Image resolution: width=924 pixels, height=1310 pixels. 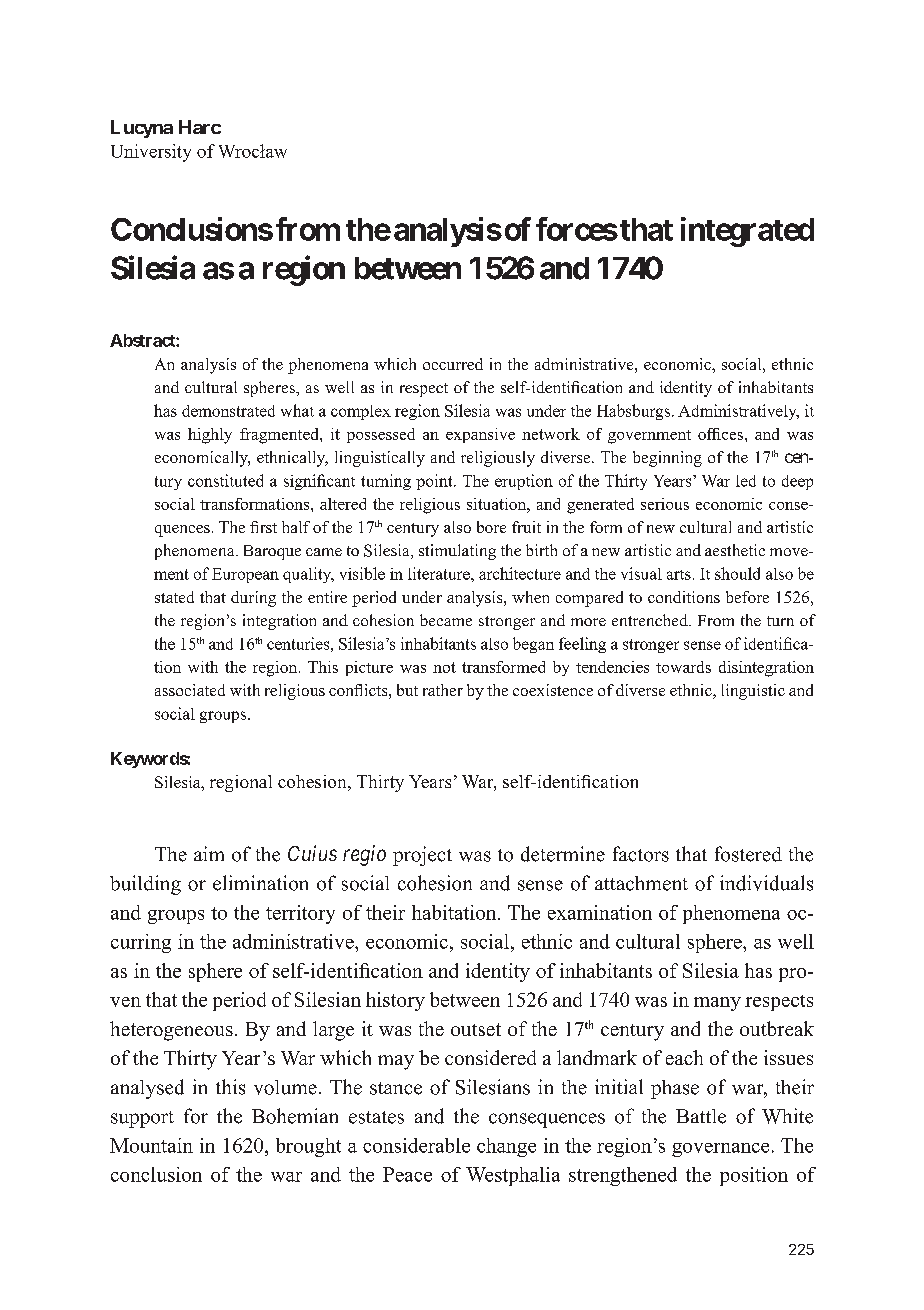 I want to click on first, so click(x=263, y=527).
